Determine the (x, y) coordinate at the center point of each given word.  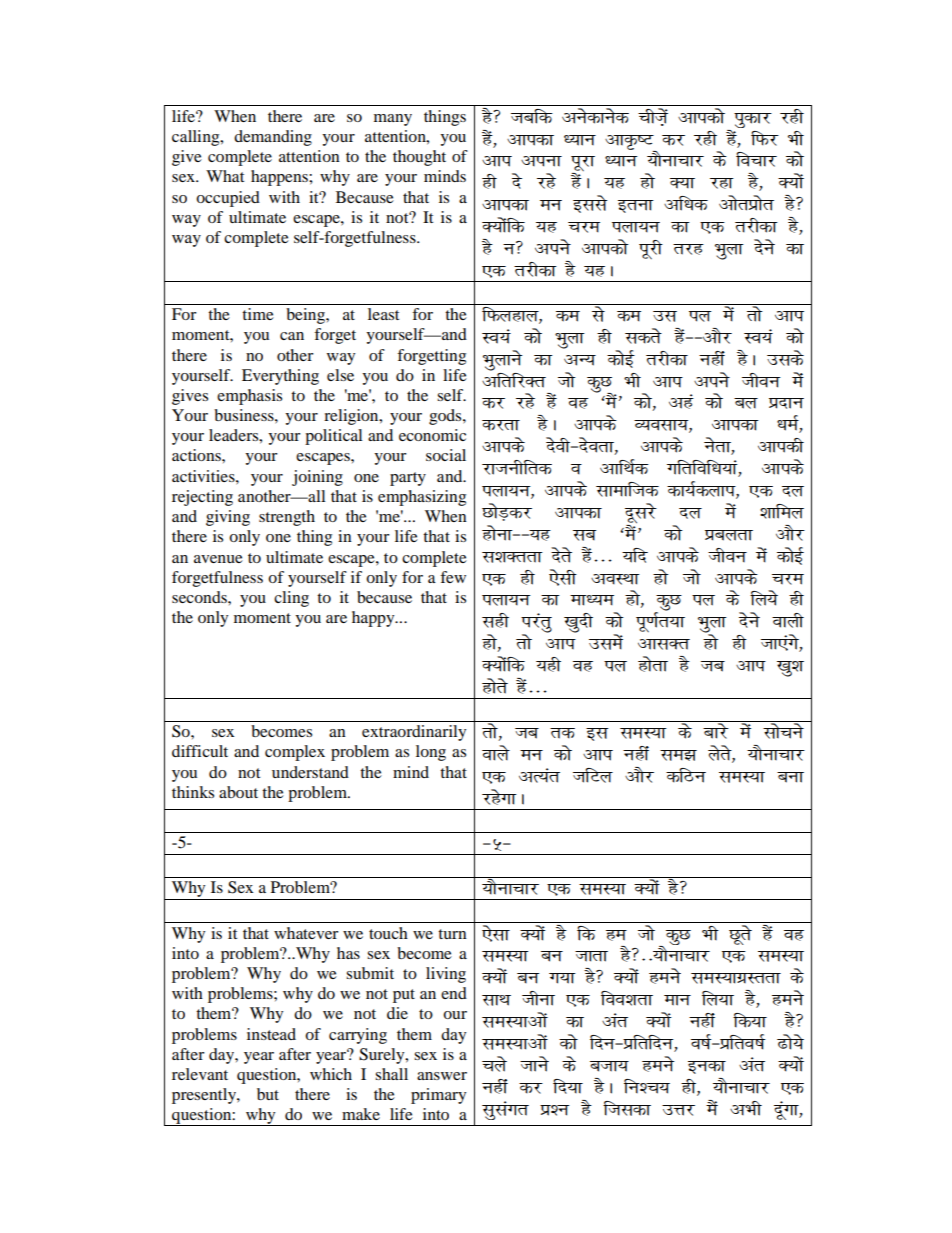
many (393, 120)
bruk (636, 206)
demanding (273, 138)
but (268, 1094)
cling (291, 599)
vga (681, 401)
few (453, 577)
